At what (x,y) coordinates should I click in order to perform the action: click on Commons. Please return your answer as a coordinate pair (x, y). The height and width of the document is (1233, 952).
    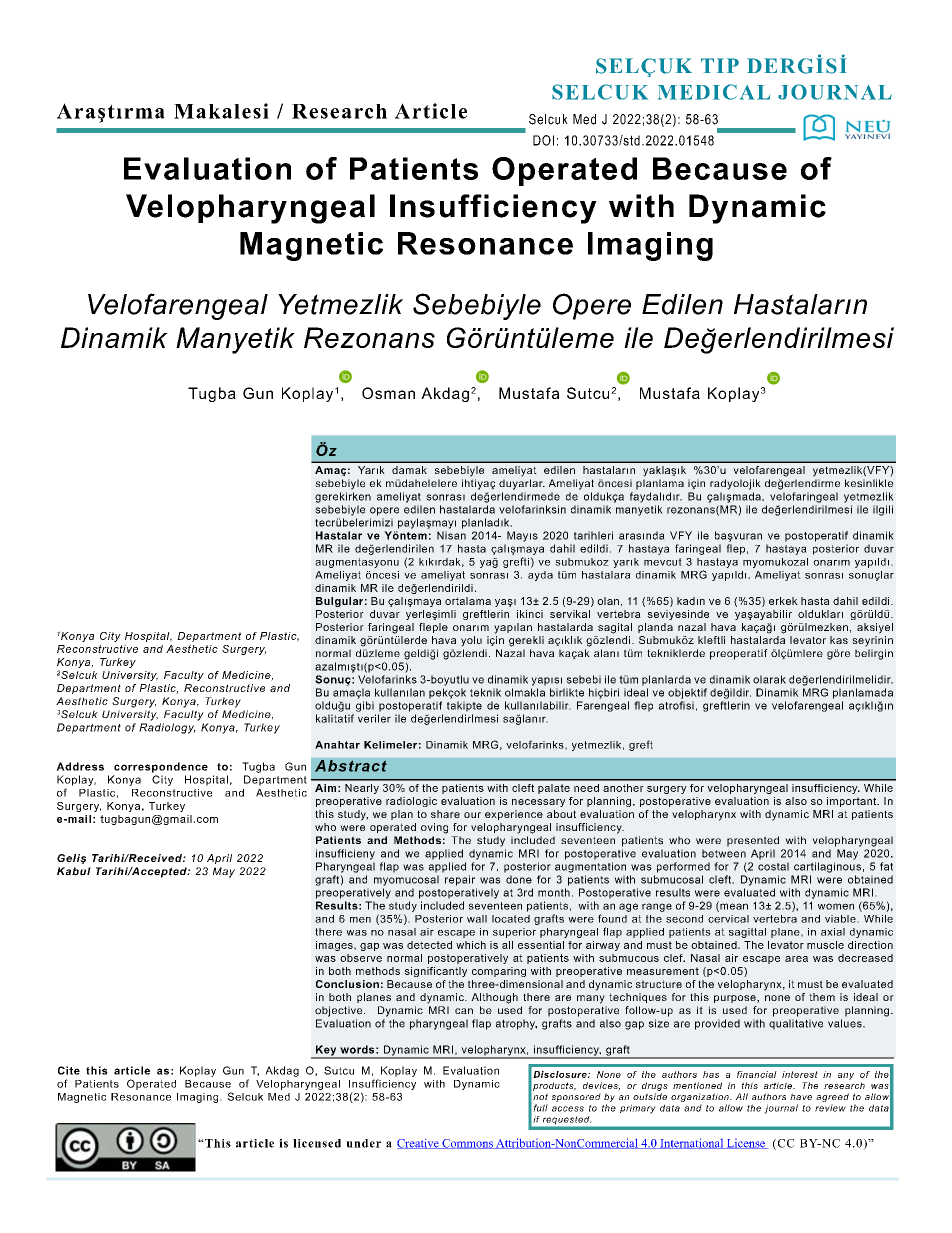
    Looking at the image, I should click on (467, 1144).
